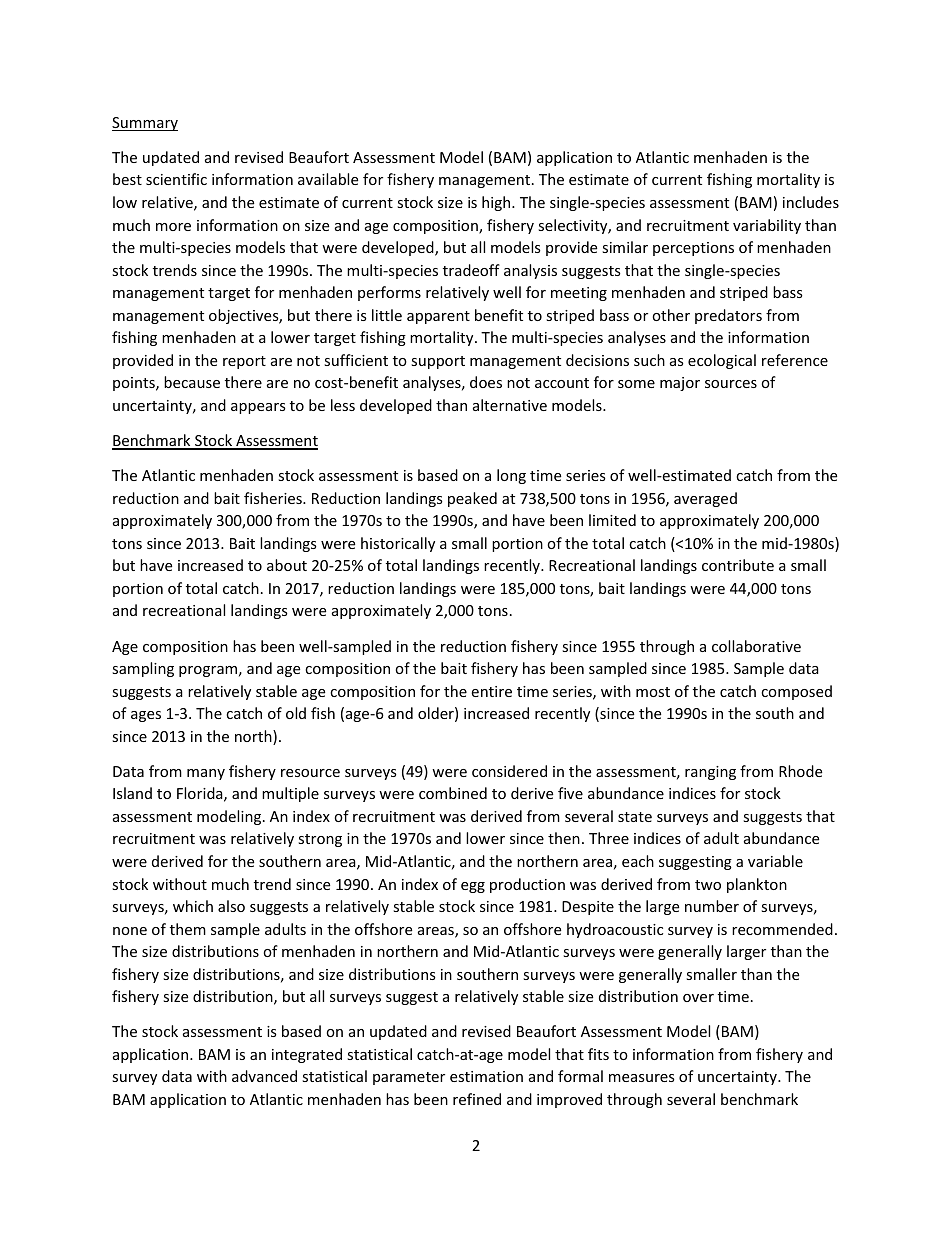  I want to click on measures, so click(642, 1078).
